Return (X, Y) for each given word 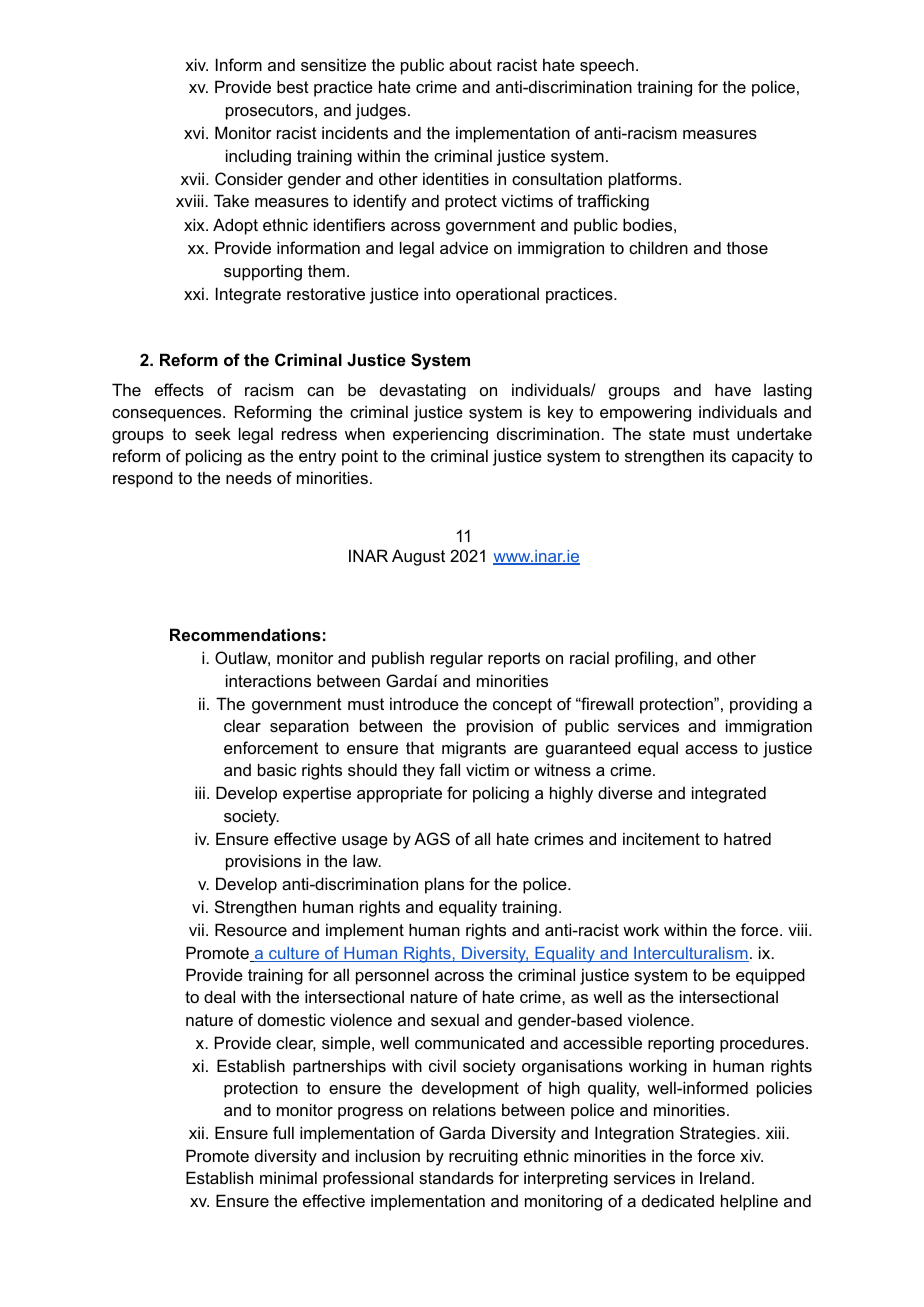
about (470, 64)
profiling (645, 659)
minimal (288, 1177)
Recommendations (245, 634)
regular (457, 659)
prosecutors (271, 112)
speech (607, 66)
